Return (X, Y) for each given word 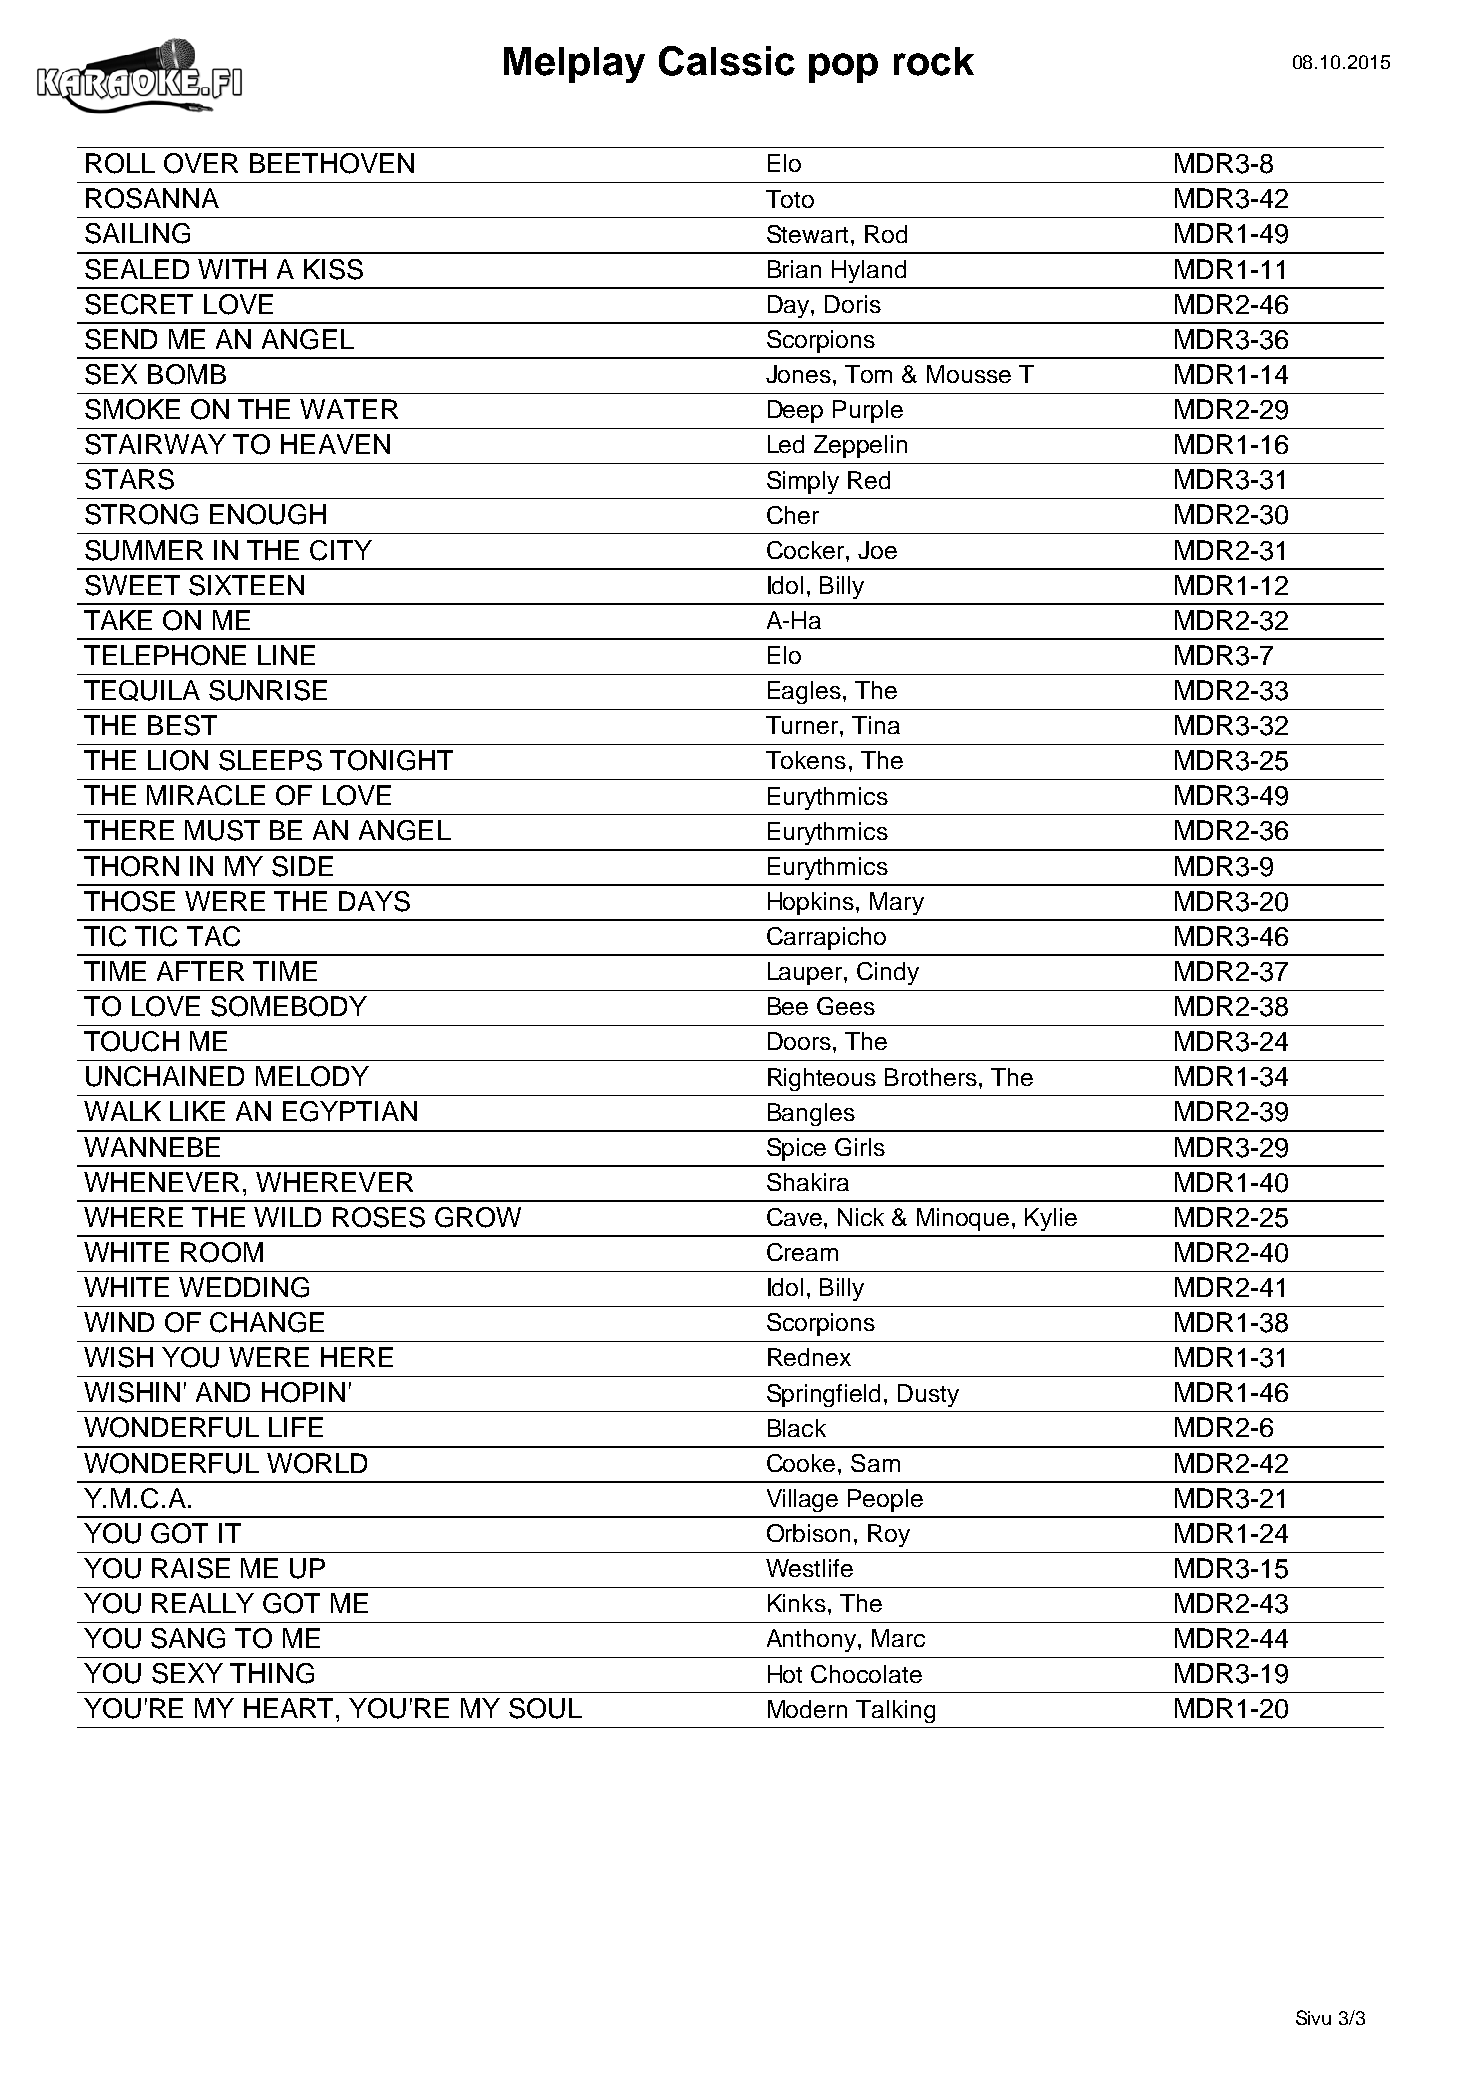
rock (934, 61)
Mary (897, 903)
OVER (201, 163)
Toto (790, 199)
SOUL (545, 1708)
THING (272, 1673)
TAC (213, 936)
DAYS (374, 901)
